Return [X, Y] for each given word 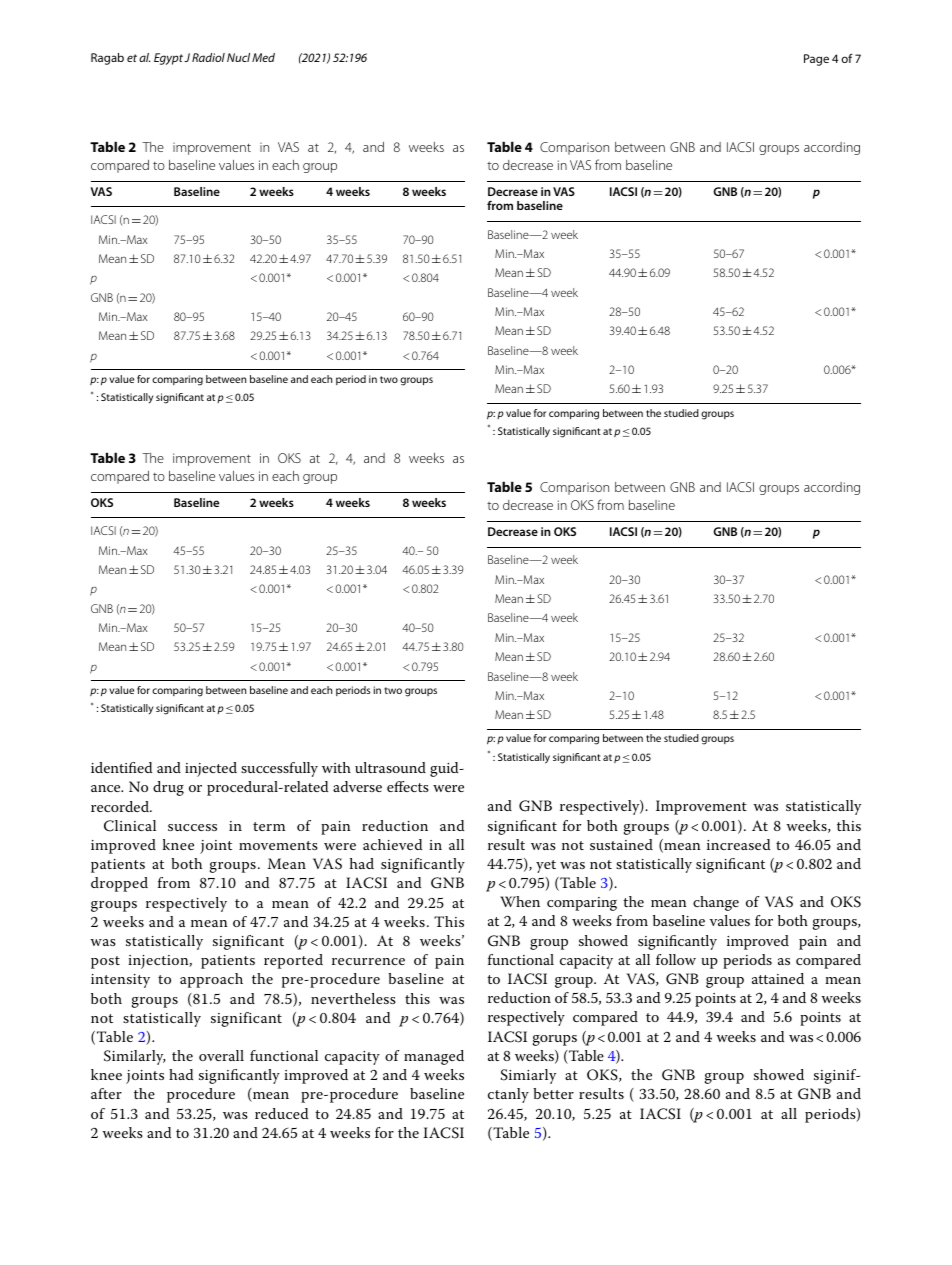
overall [221, 1055]
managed [434, 1057]
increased [738, 844]
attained [778, 978]
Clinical [130, 826]
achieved [392, 844]
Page [816, 60]
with [336, 767]
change [716, 903]
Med [263, 57]
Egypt [168, 59]
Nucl [238, 57]
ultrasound [390, 767]
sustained [621, 844]
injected [211, 769]
